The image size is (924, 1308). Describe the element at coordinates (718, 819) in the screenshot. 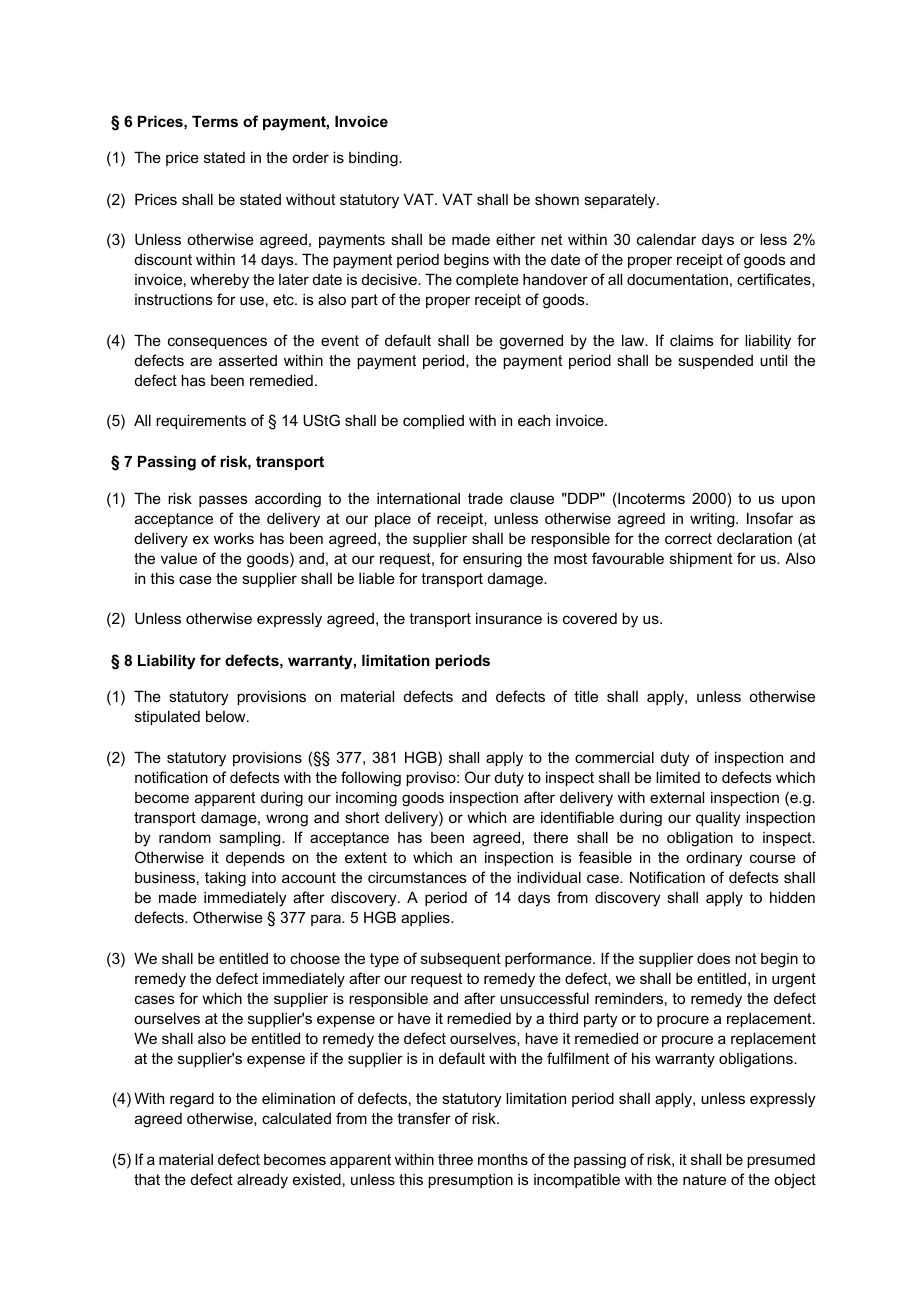

I see `quality` at that location.
